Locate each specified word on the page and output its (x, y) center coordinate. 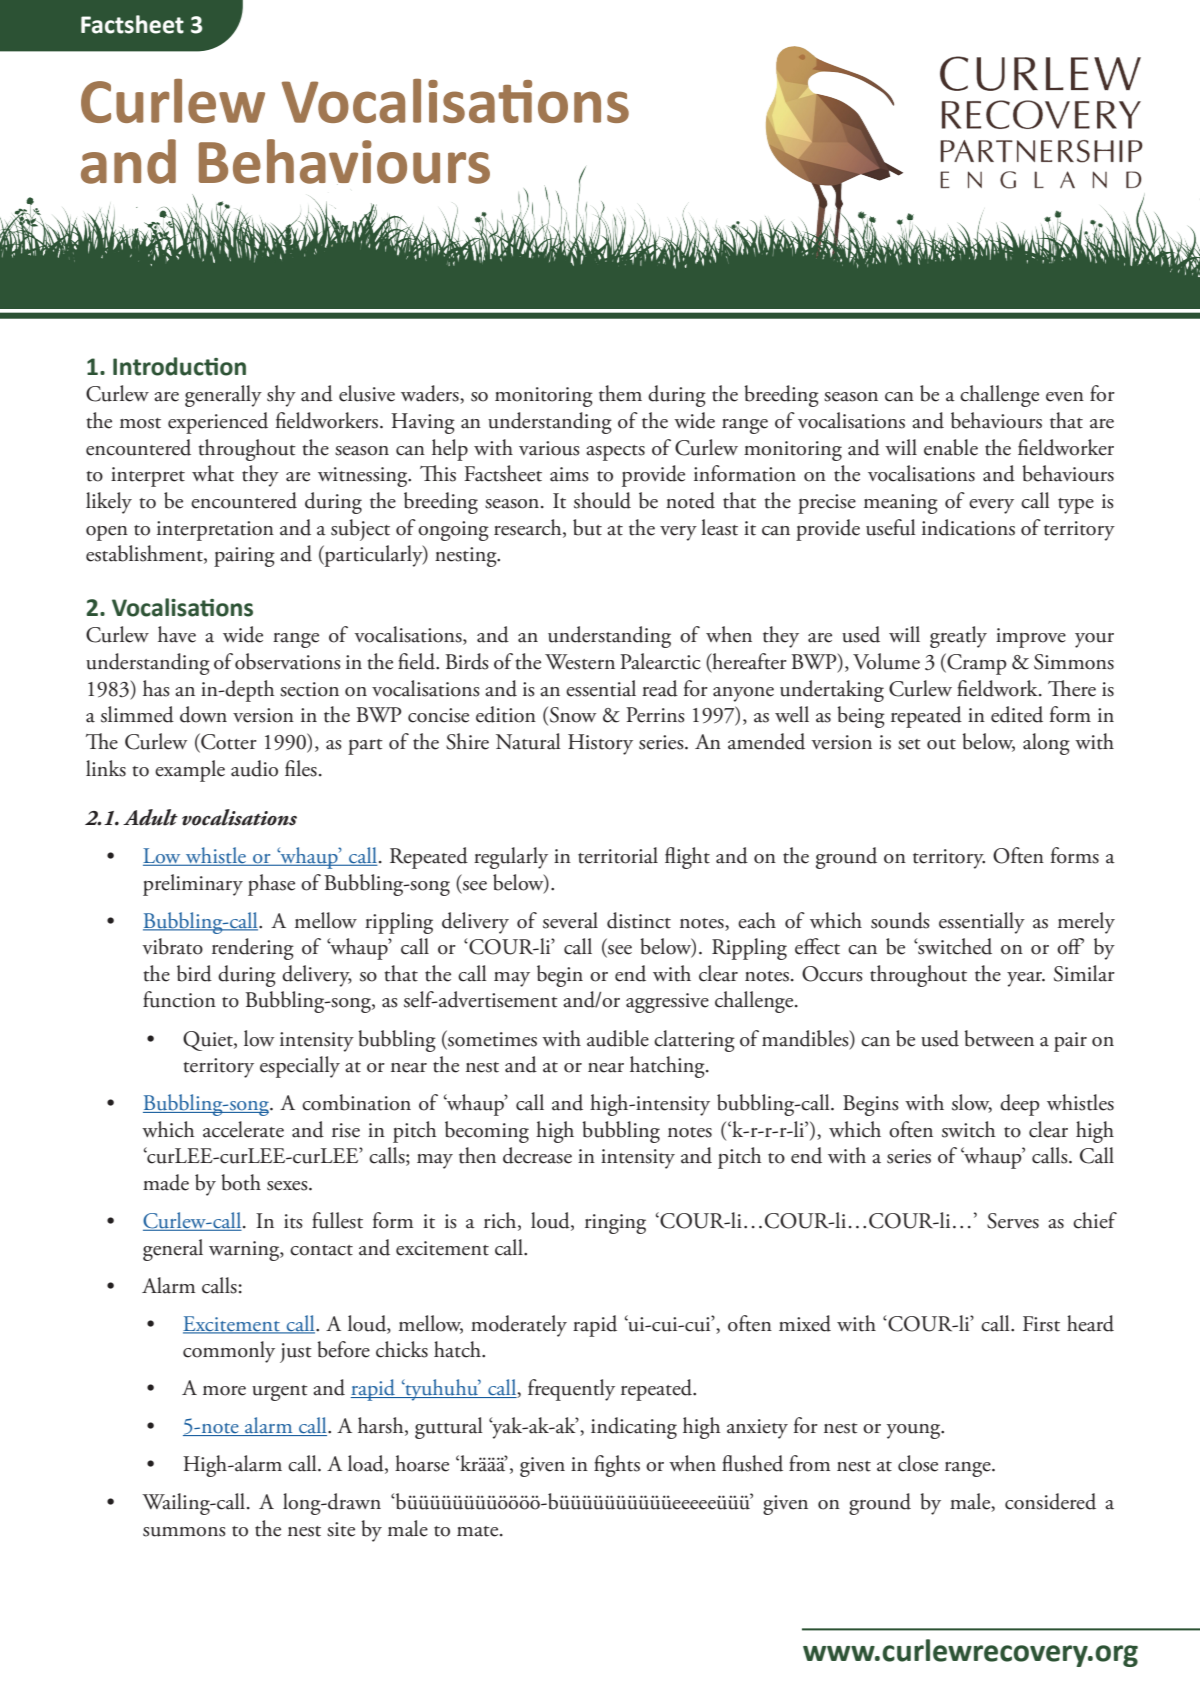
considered (1050, 1501)
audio (254, 768)
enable (951, 447)
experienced (218, 423)
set (909, 744)
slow (972, 1103)
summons (184, 1532)
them (620, 393)
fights (617, 1466)
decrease (537, 1155)
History (600, 744)
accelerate (243, 1129)
